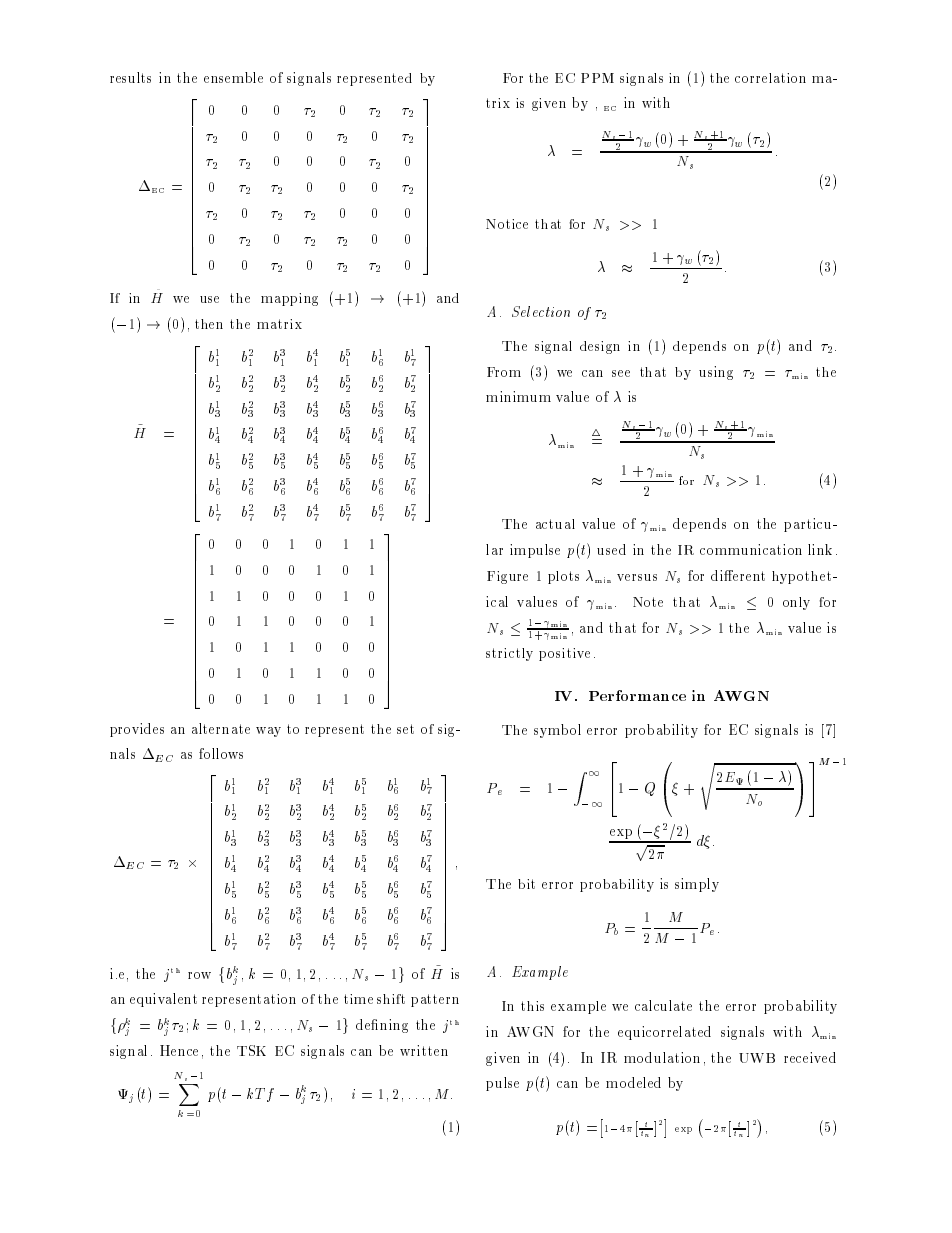 Image resolution: width=952 pixels, height=1233 pixels. I want to click on From, so click(504, 372).
